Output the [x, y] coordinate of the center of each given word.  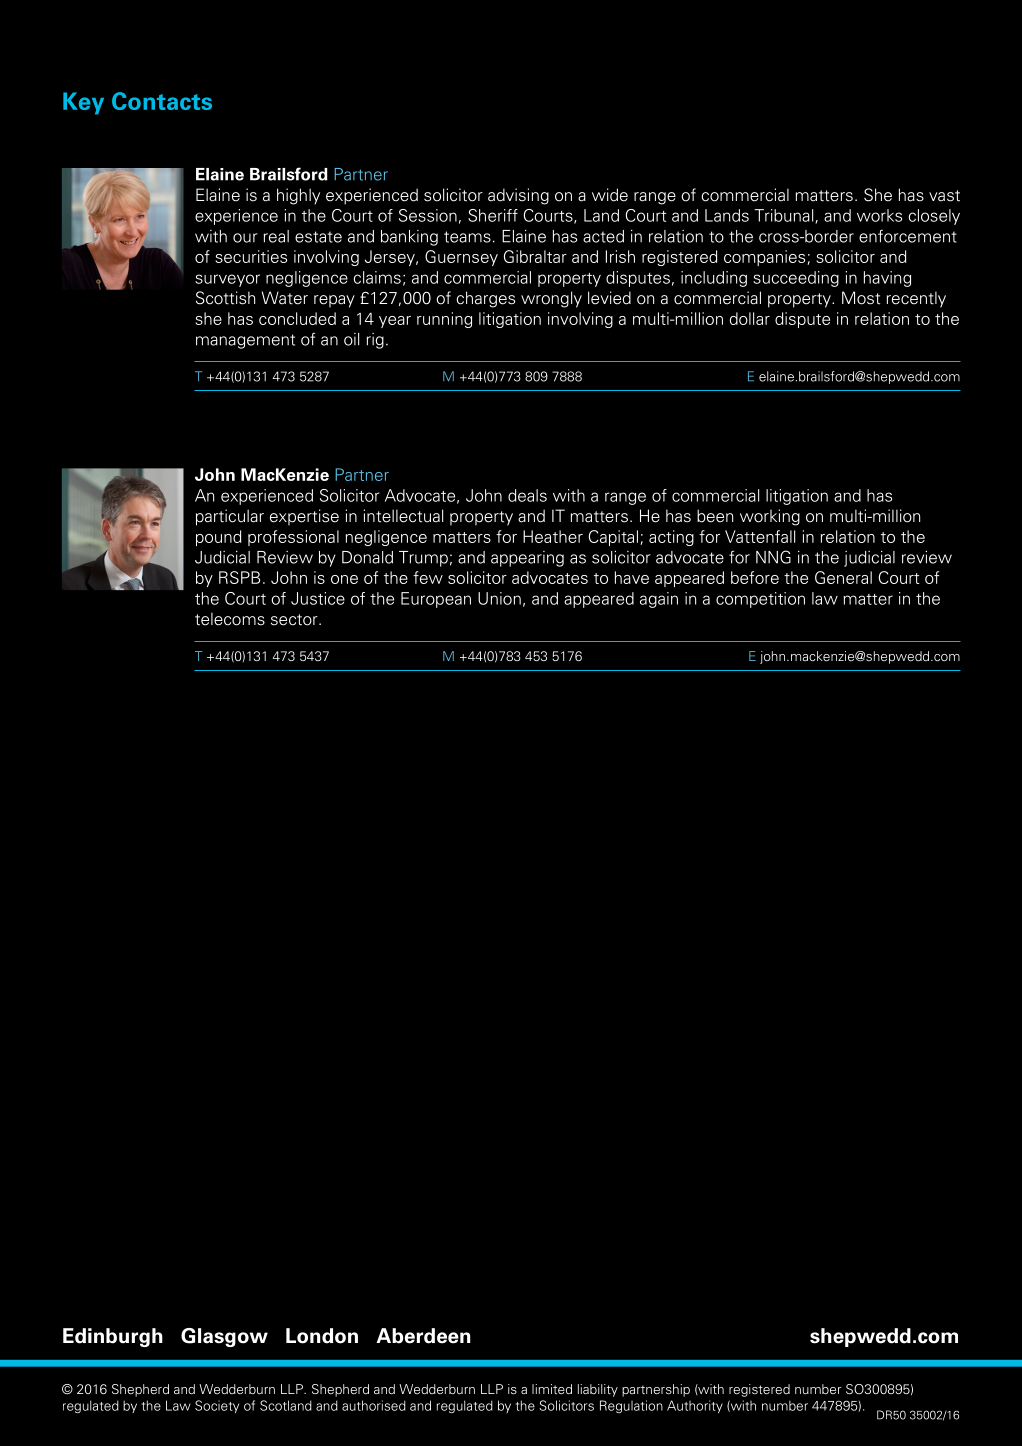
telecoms [230, 619]
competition [760, 600]
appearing [527, 559]
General [843, 577]
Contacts [162, 101]
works [879, 215]
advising [518, 196]
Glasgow [224, 1337]
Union [499, 598]
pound [218, 538]
